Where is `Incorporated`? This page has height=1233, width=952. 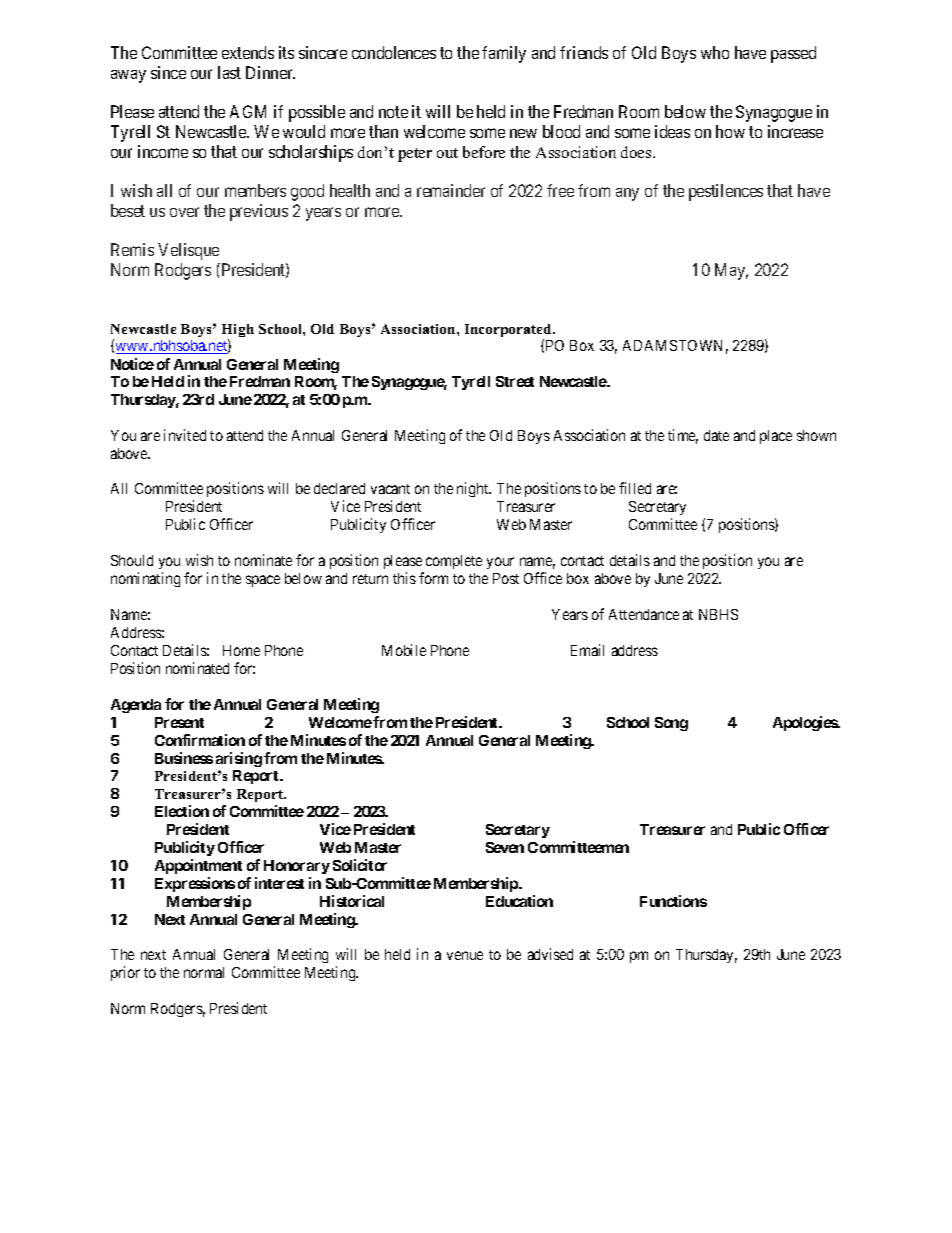 Incorporated is located at coordinates (509, 332).
